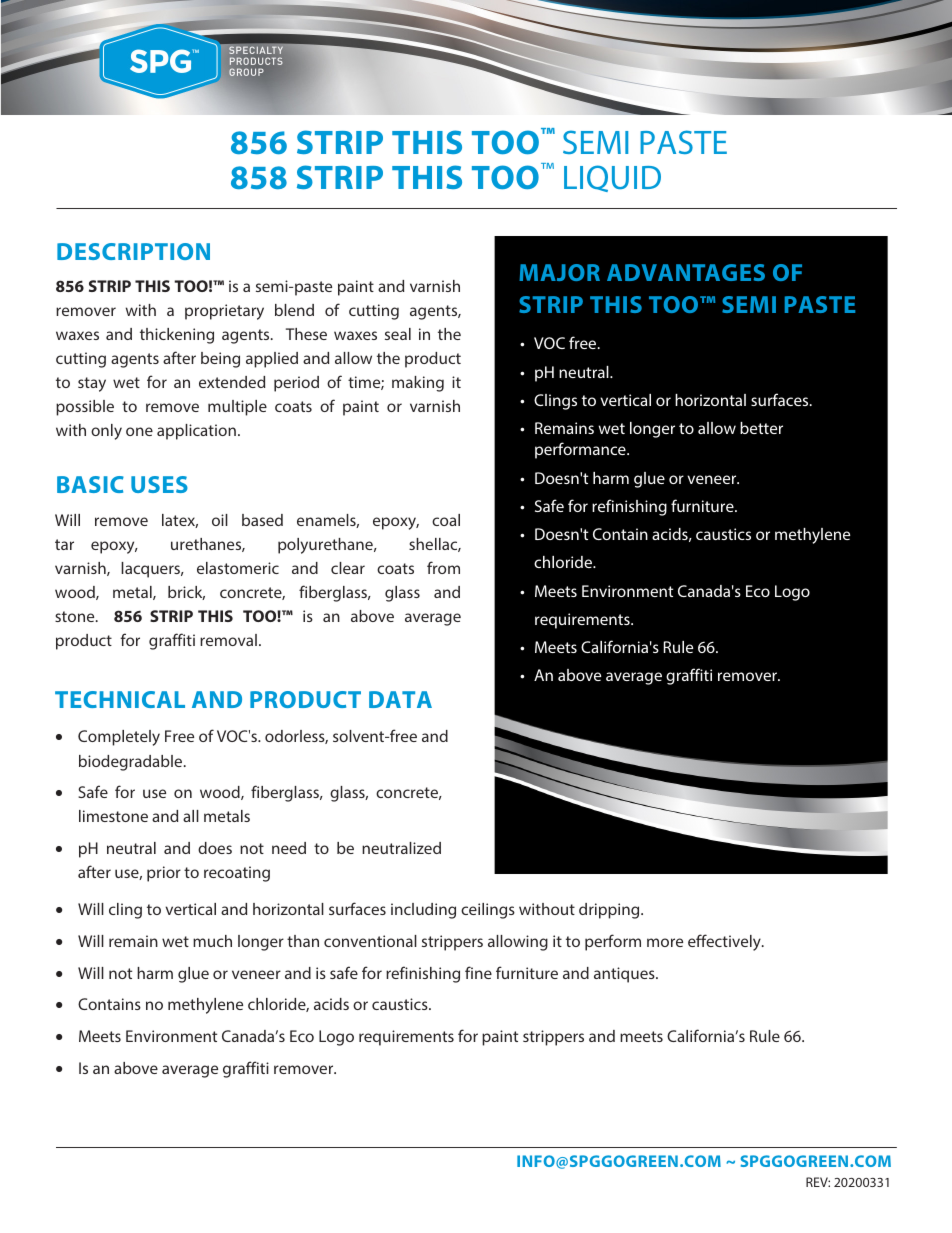  What do you see at coordinates (418, 384) in the screenshot?
I see `making` at bounding box center [418, 384].
